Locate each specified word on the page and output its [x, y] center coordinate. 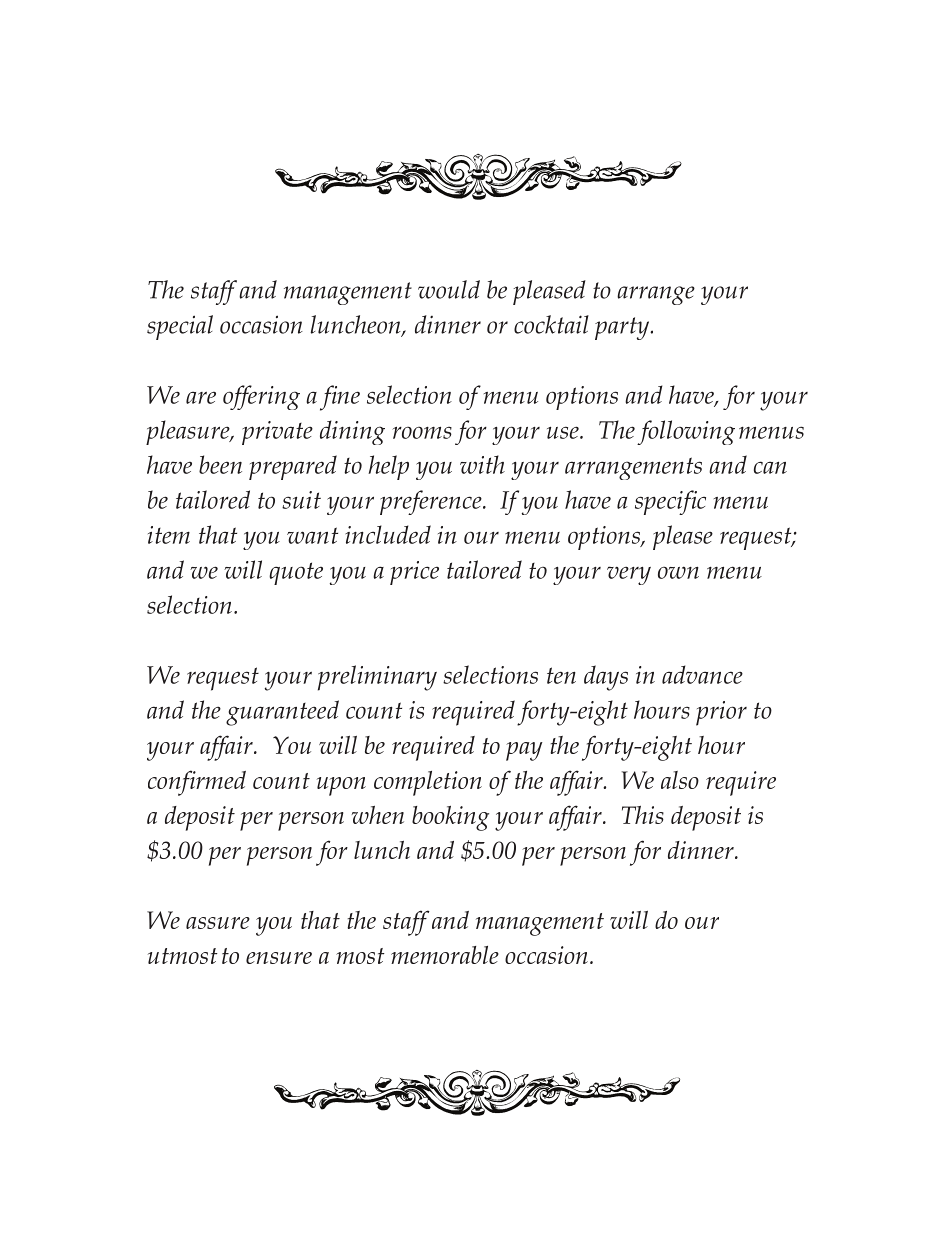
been [220, 464]
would [449, 289]
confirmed [197, 783]
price [414, 573]
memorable [445, 955]
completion [428, 783]
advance [702, 674]
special [180, 327]
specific [670, 502]
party [623, 328]
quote [296, 573]
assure [218, 923]
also [680, 780]
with [482, 464]
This [643, 815]
